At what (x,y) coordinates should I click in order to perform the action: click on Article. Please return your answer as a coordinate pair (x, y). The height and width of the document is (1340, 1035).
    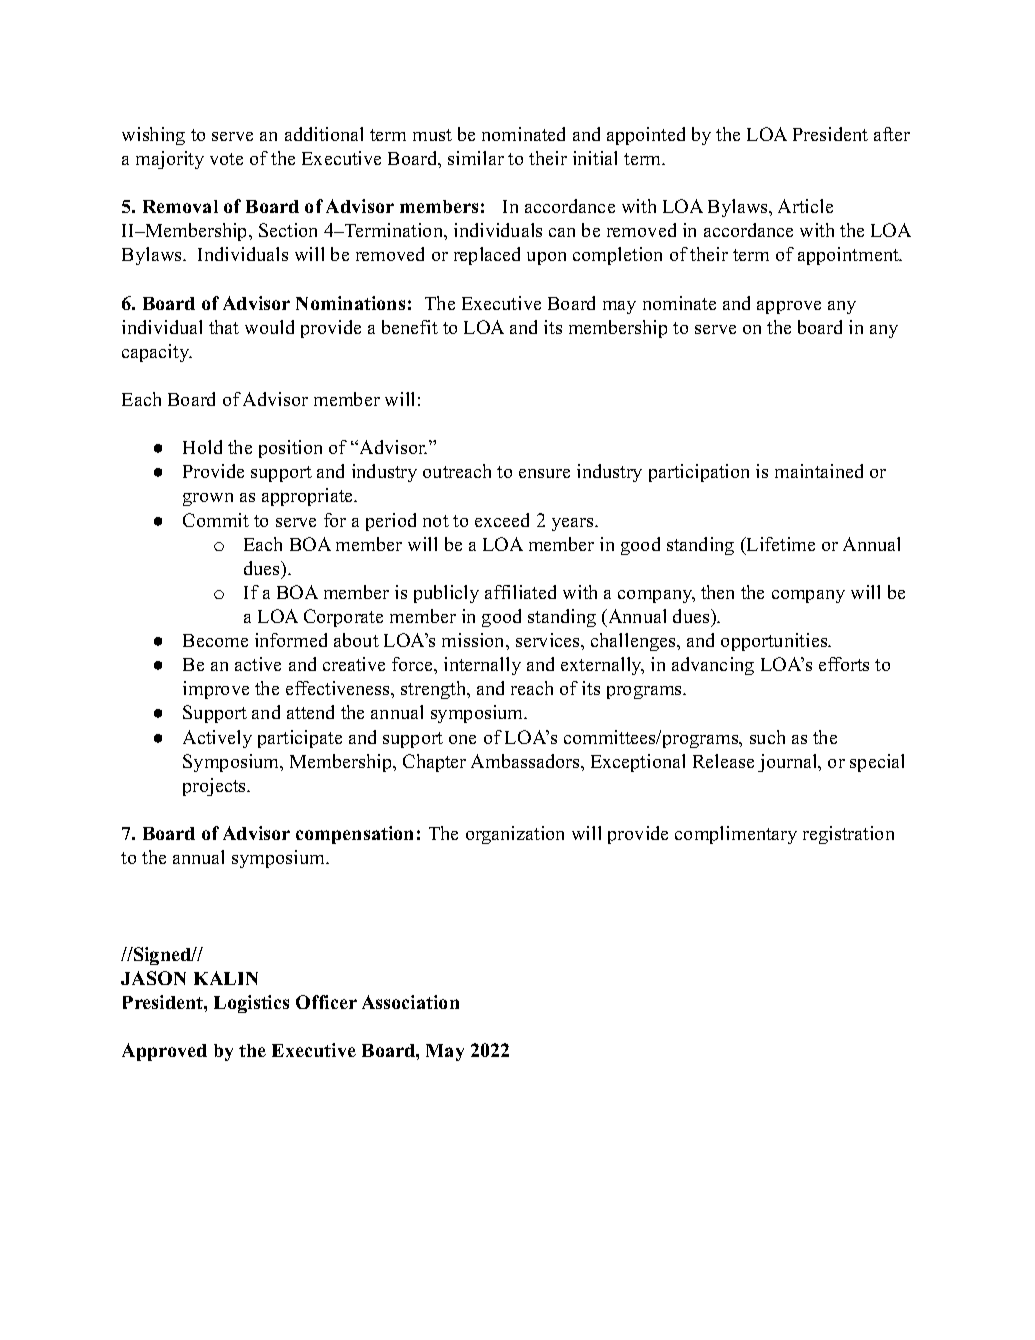
    Looking at the image, I should click on (805, 206).
